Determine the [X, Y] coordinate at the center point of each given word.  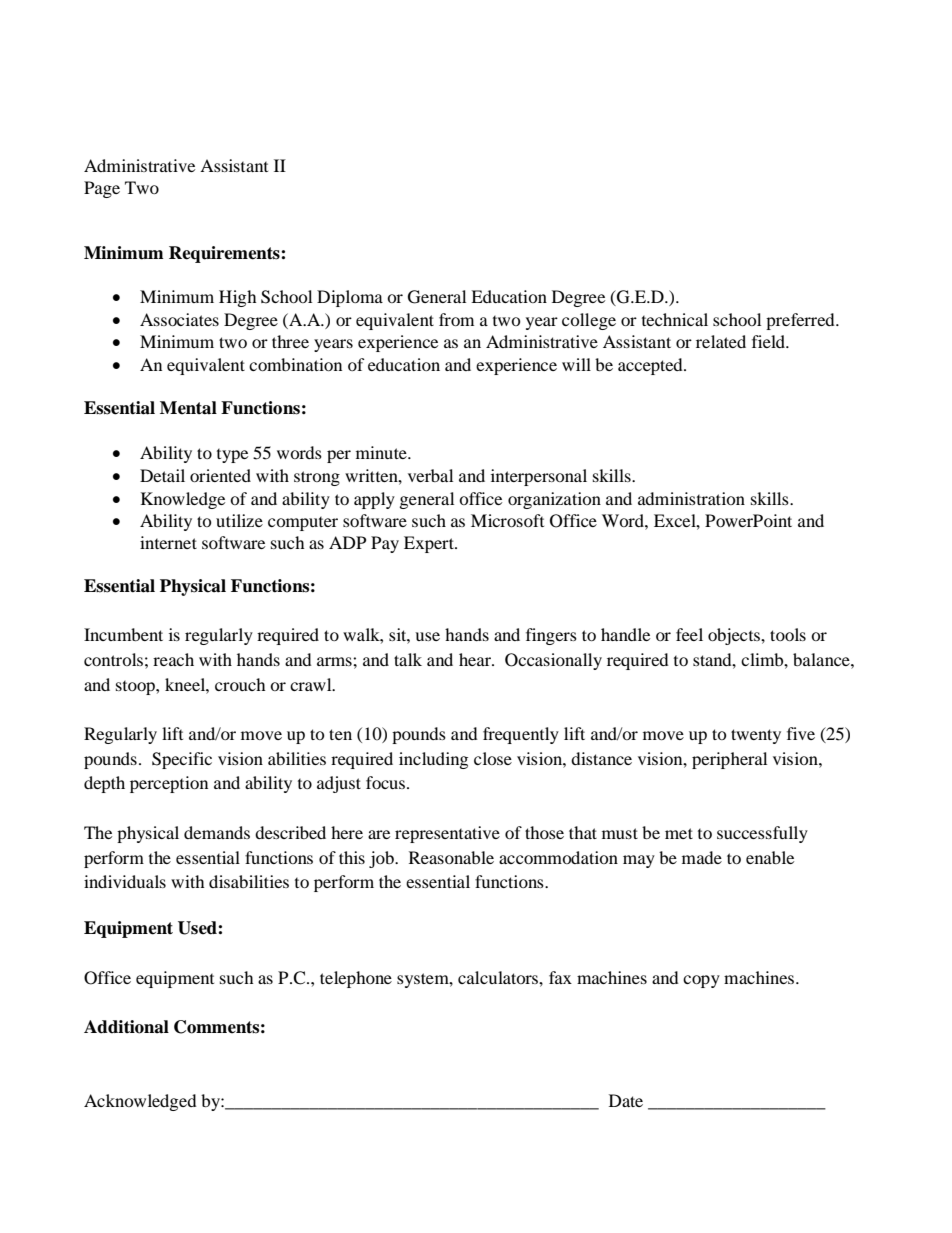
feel [689, 634]
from [456, 319]
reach [173, 659]
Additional [126, 1027]
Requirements [225, 254]
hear [476, 659]
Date [626, 1100]
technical [675, 319]
